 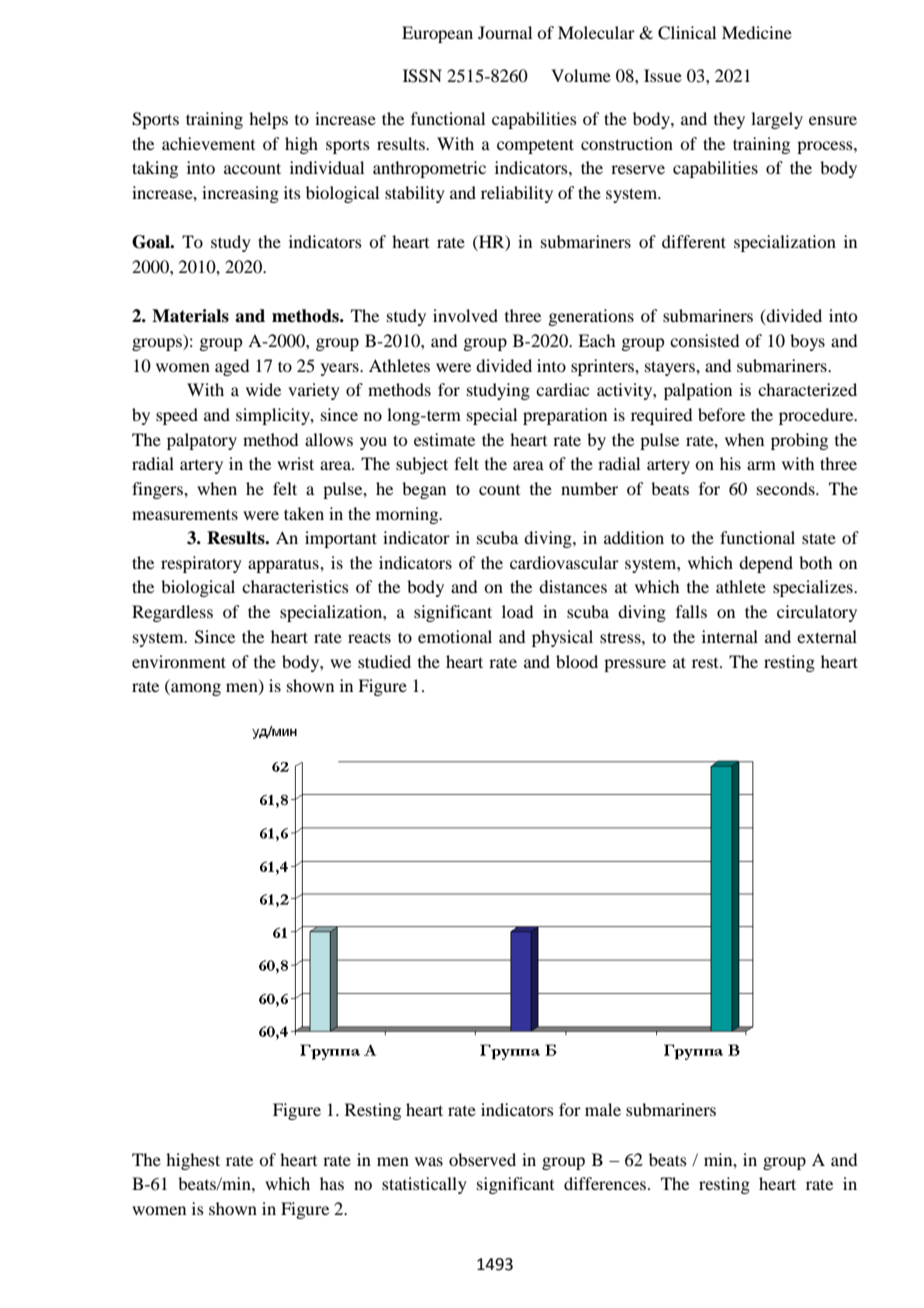 I want to click on respiratory, so click(x=201, y=564).
